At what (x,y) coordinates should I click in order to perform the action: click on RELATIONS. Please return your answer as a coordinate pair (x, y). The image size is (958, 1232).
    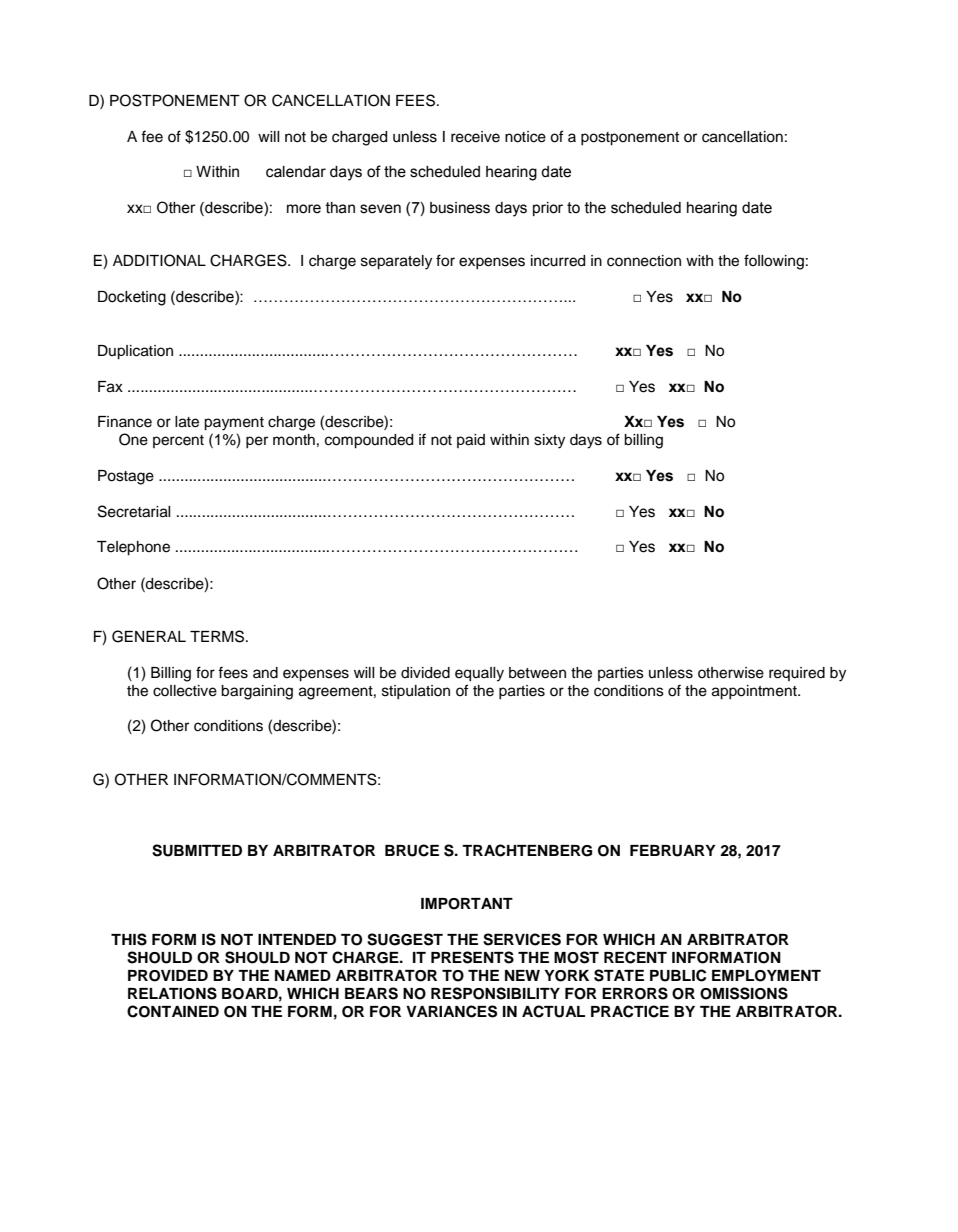
    Looking at the image, I should click on (172, 993).
